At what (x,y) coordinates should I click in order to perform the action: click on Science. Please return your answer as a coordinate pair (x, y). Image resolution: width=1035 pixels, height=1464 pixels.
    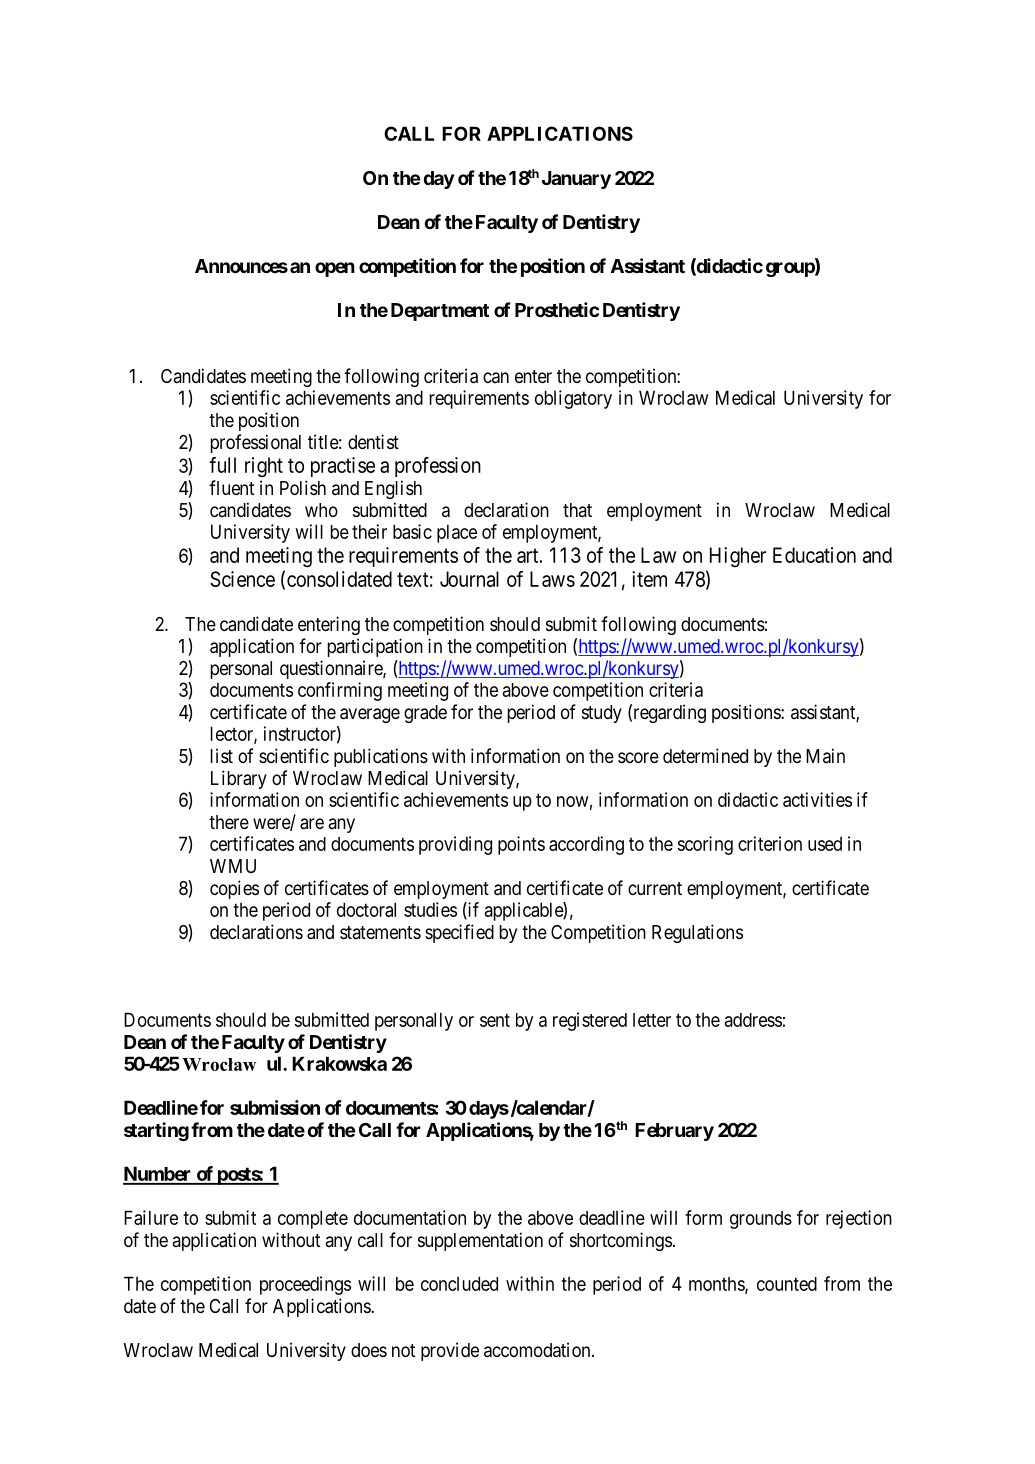
    Looking at the image, I should click on (242, 579).
